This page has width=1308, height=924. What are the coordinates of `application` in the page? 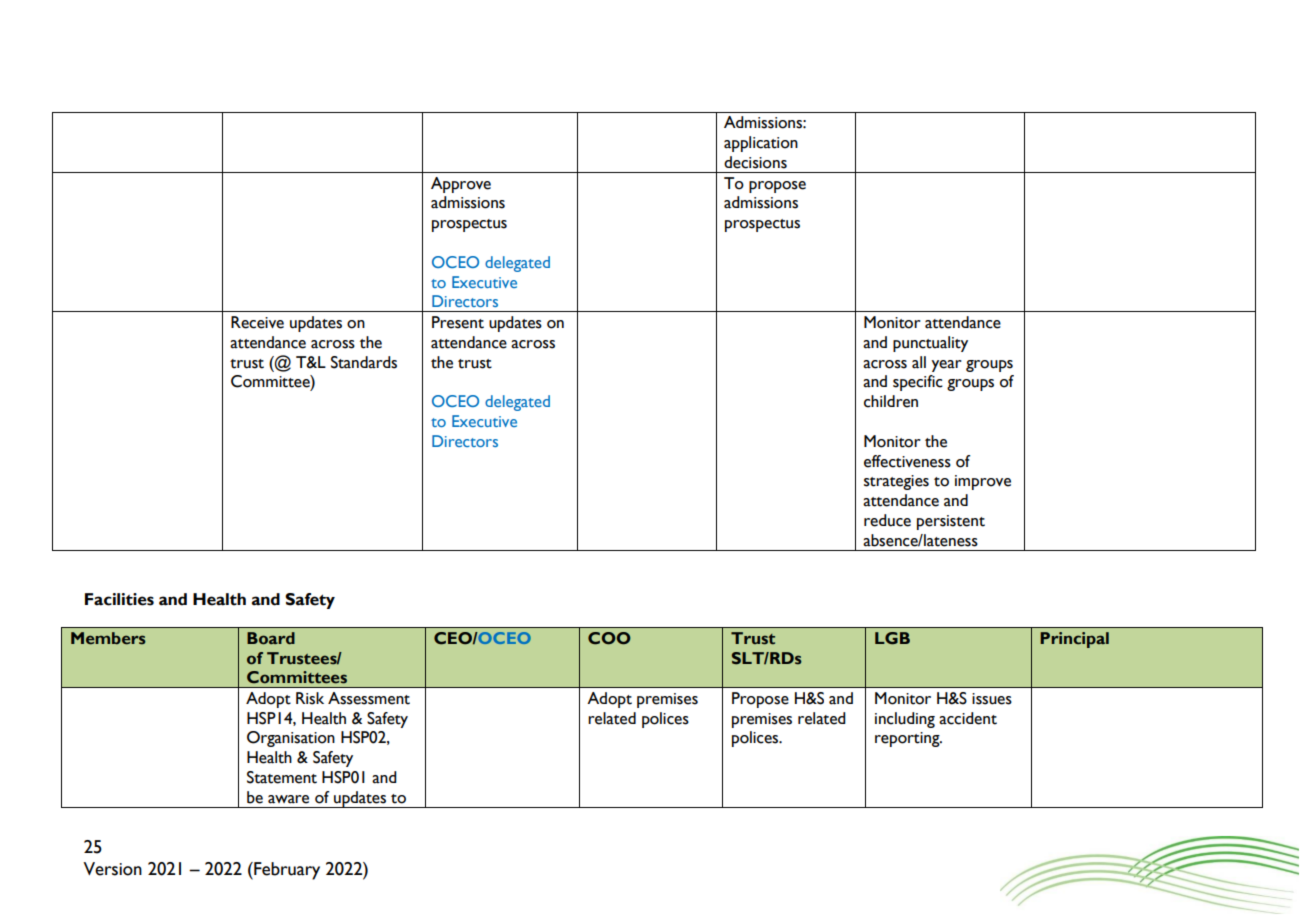 It's located at (761, 144).
